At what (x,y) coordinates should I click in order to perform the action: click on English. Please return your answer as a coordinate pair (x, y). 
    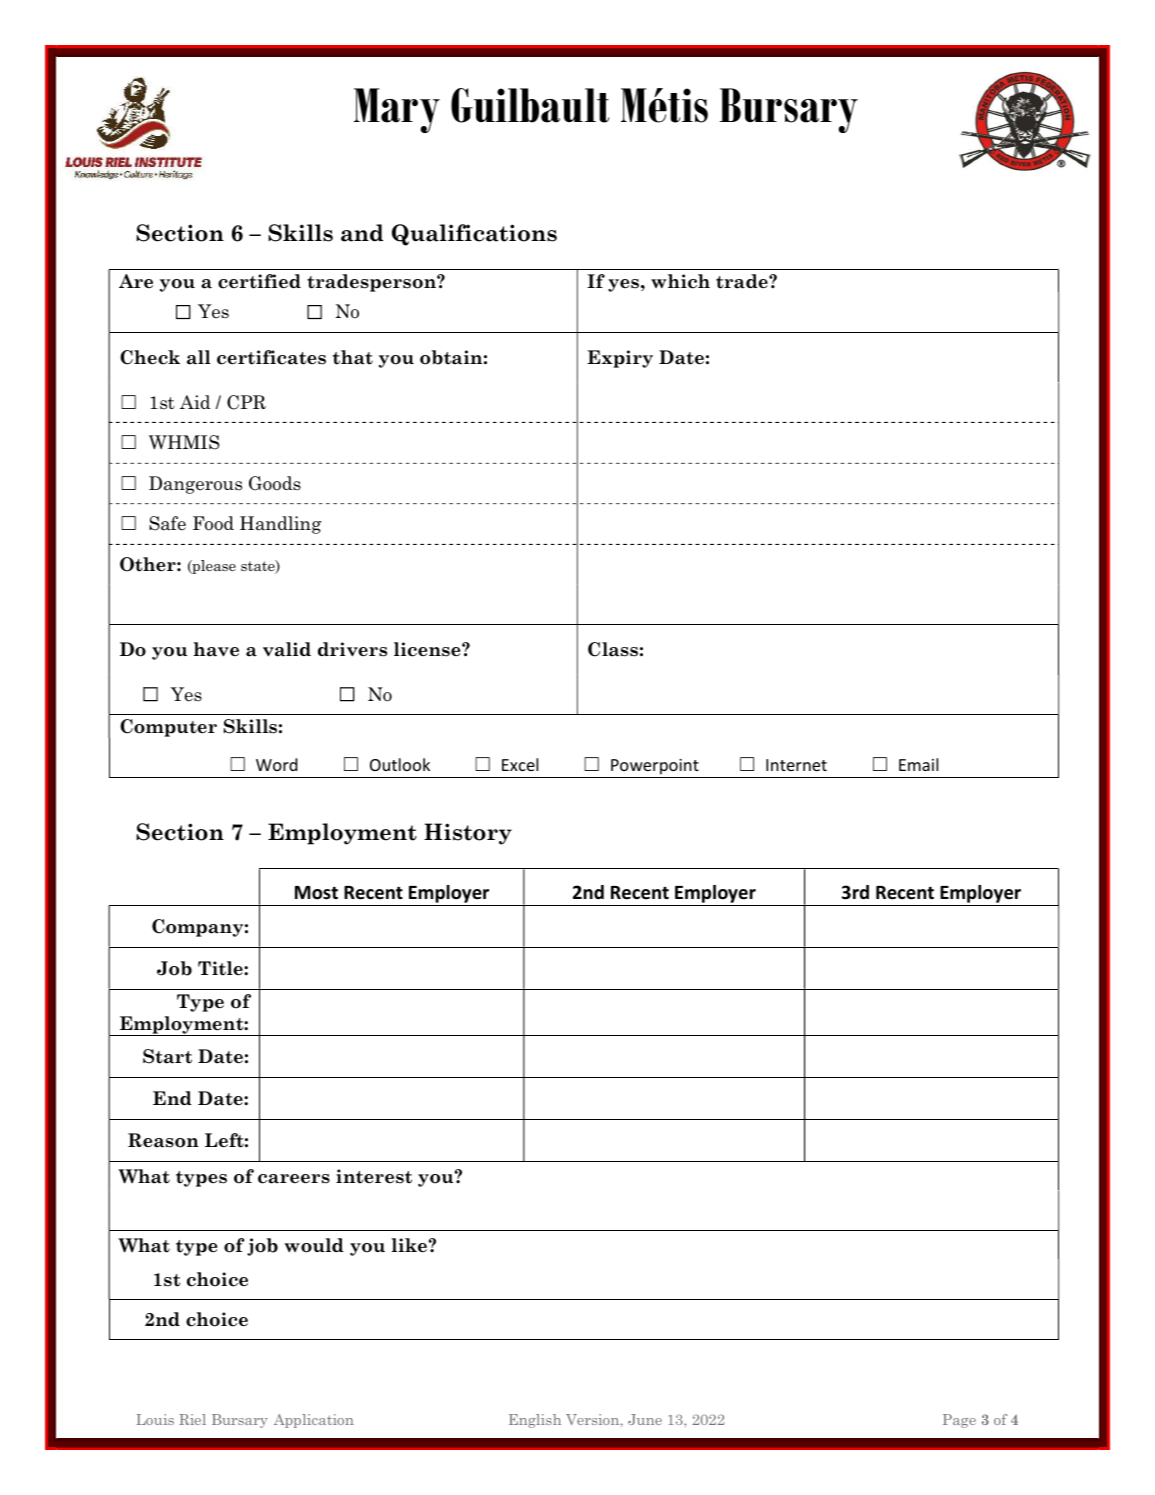
    Looking at the image, I should click on (535, 1421).
